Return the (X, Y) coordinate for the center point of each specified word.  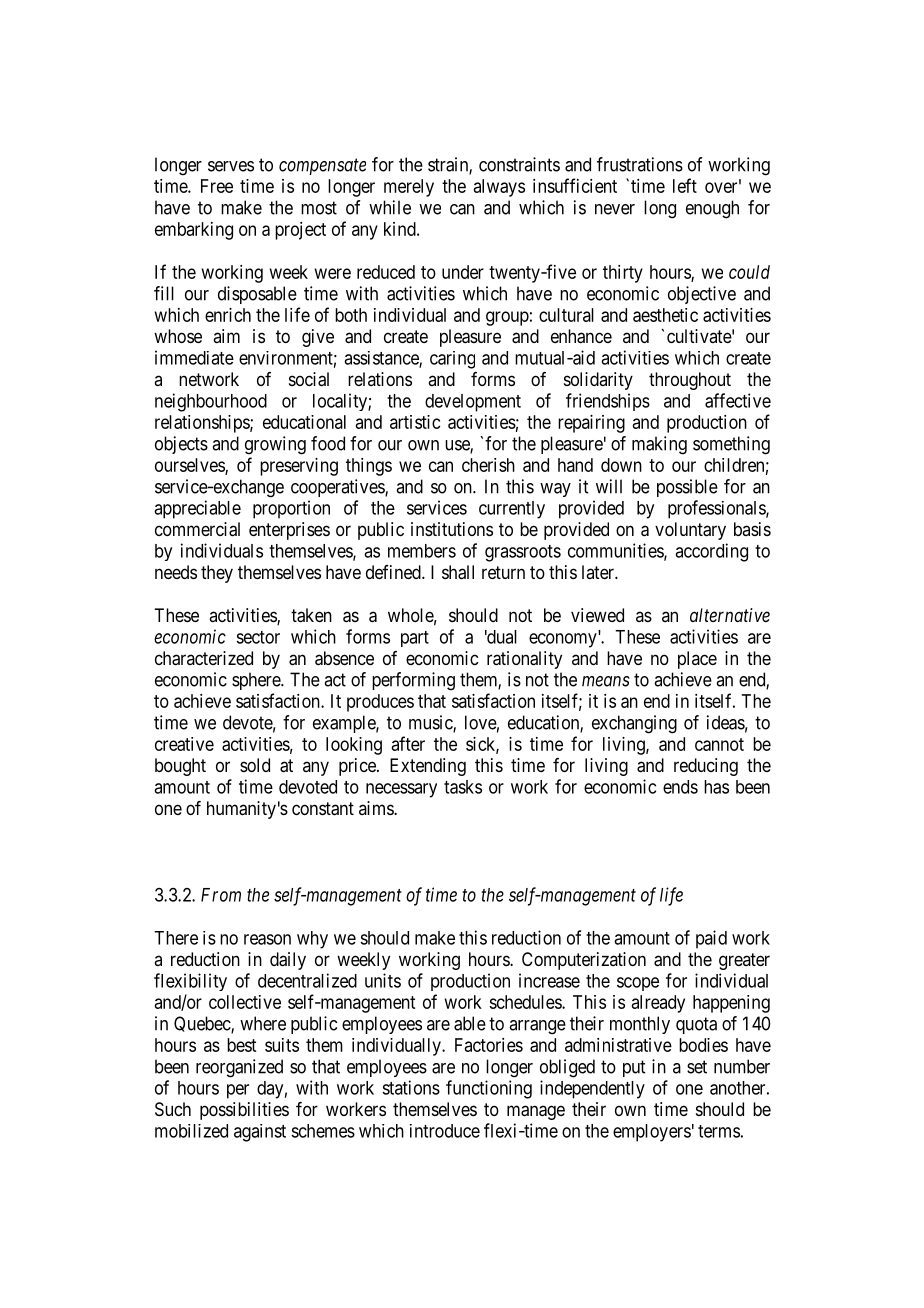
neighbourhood (211, 402)
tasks (463, 787)
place (697, 660)
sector (258, 637)
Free (217, 186)
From (221, 895)
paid (711, 939)
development (473, 403)
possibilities (244, 1111)
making (659, 445)
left (685, 185)
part (415, 639)
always (499, 188)
